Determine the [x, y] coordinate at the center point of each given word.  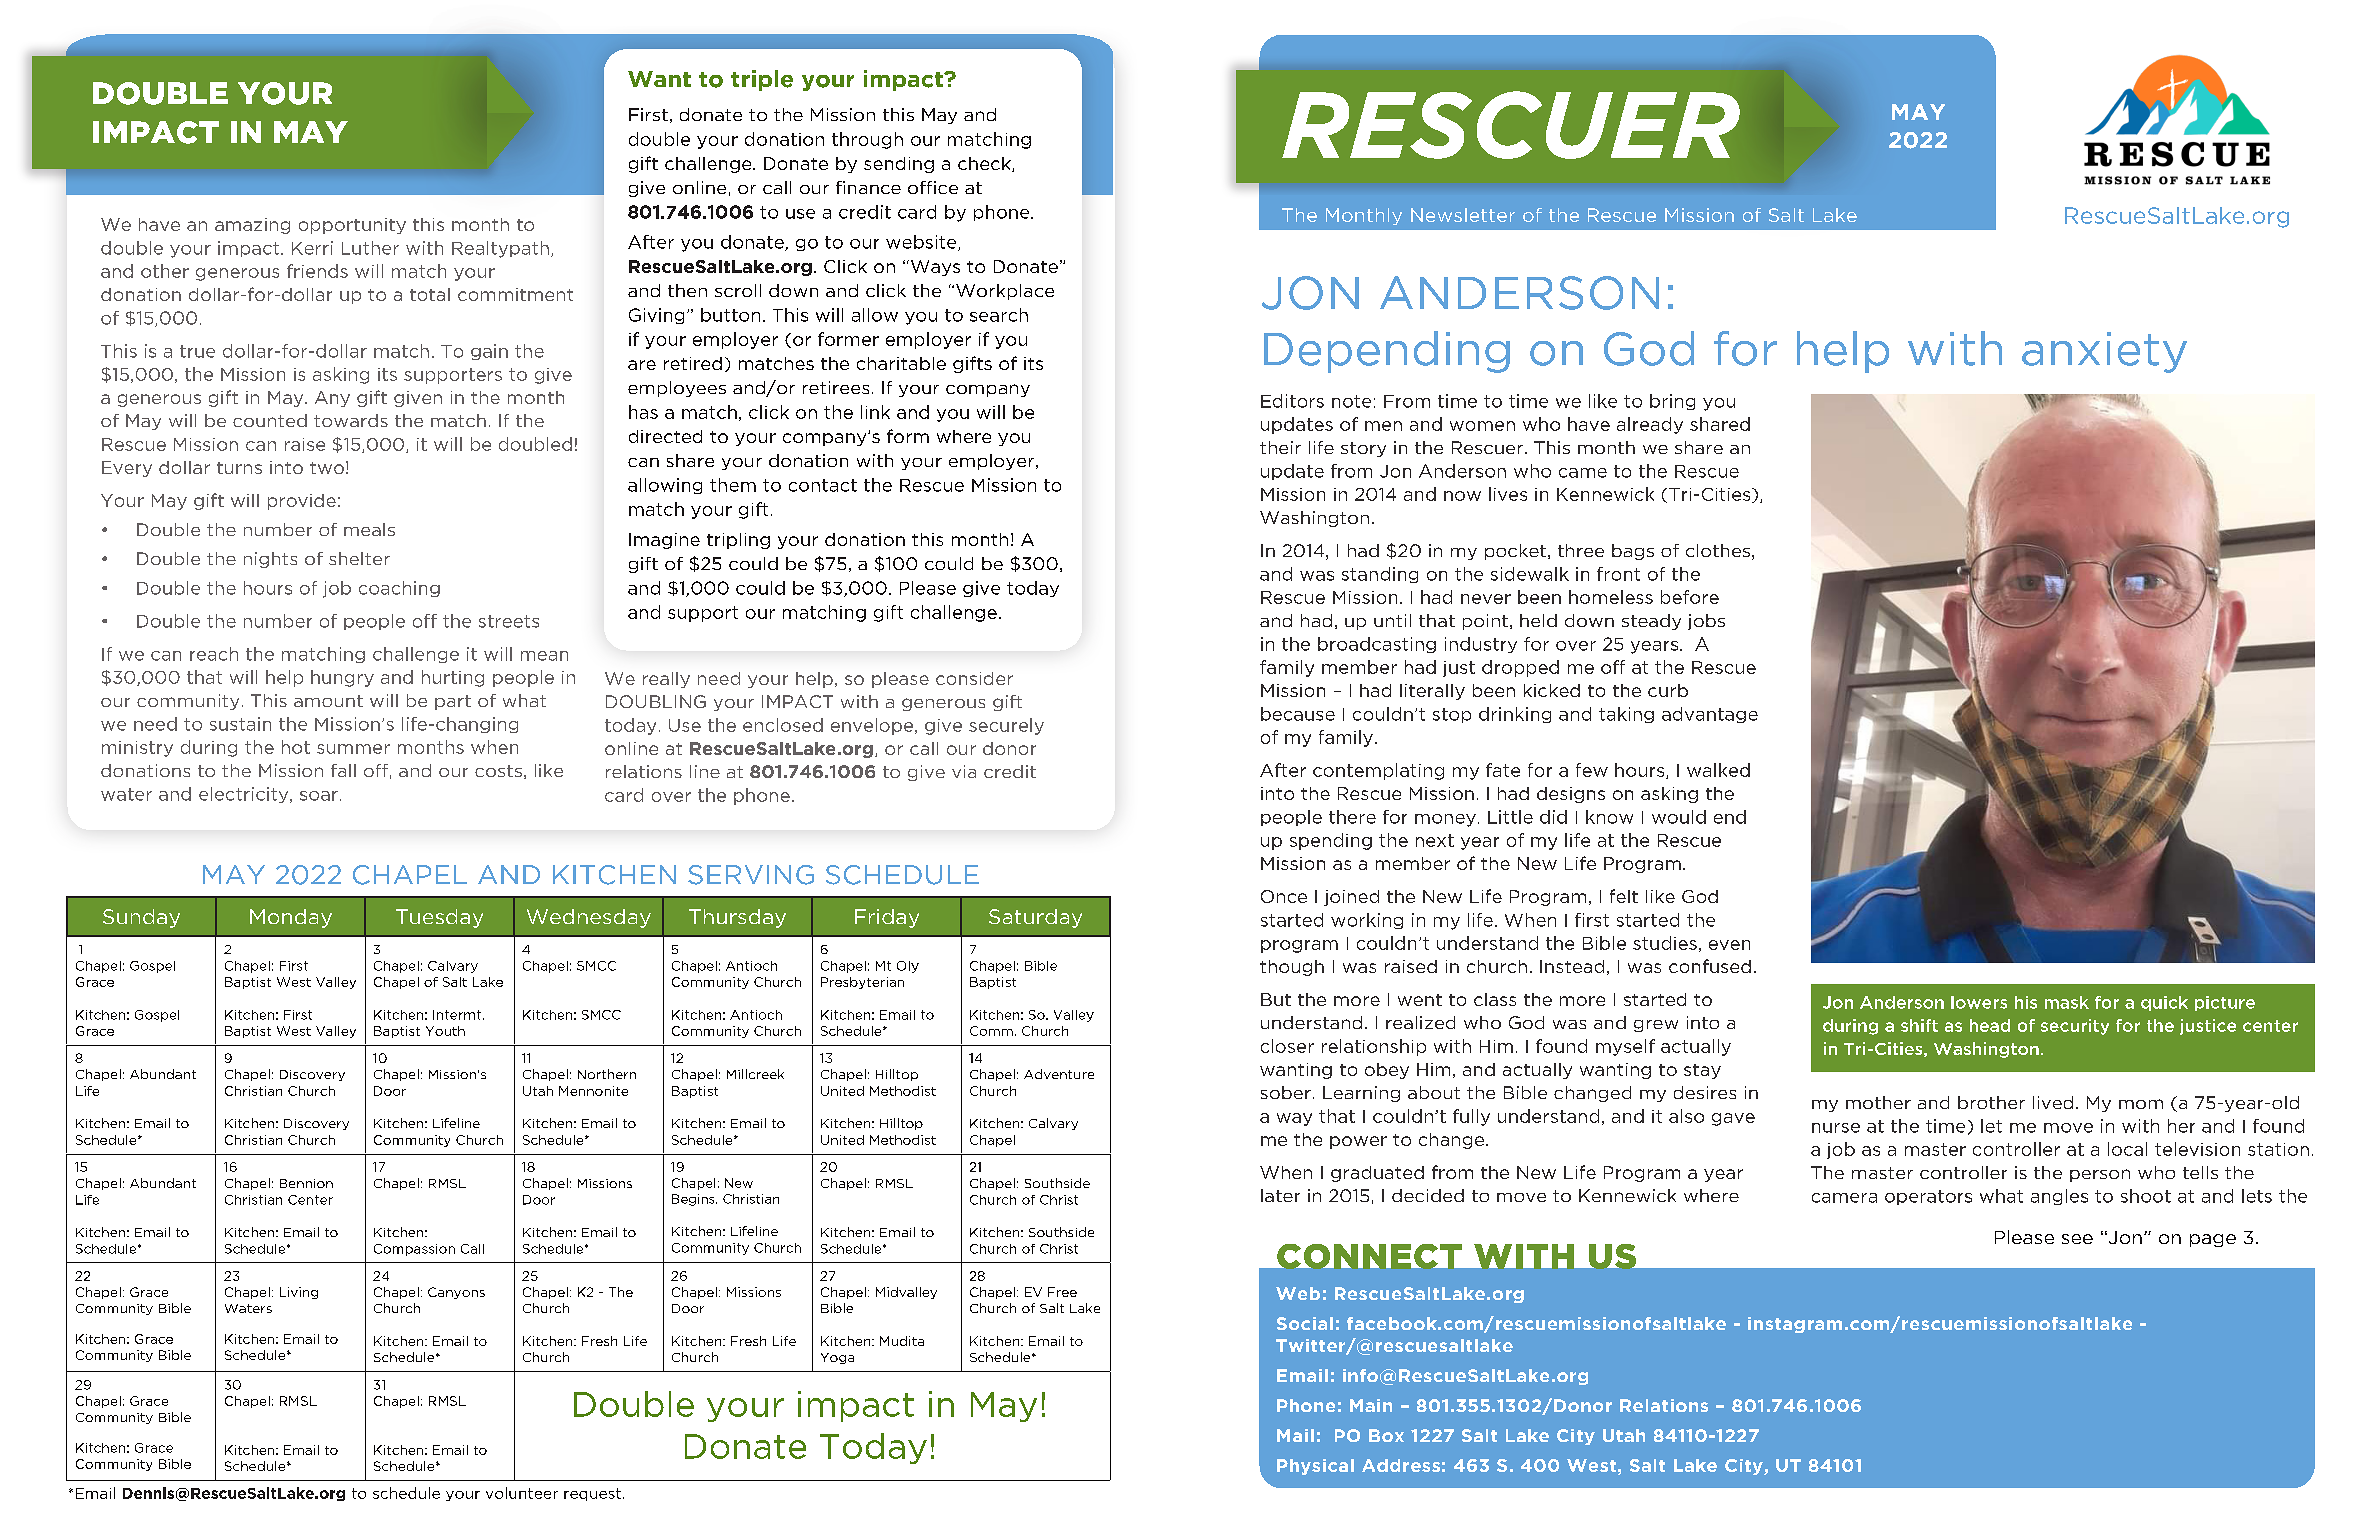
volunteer [522, 1493]
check [985, 164]
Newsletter [1463, 215]
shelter [359, 558]
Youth [445, 1031]
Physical [1315, 1467]
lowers [1979, 1002]
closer [1287, 1046]
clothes [1718, 550]
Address [1401, 1465]
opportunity [352, 226]
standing [1380, 575]
